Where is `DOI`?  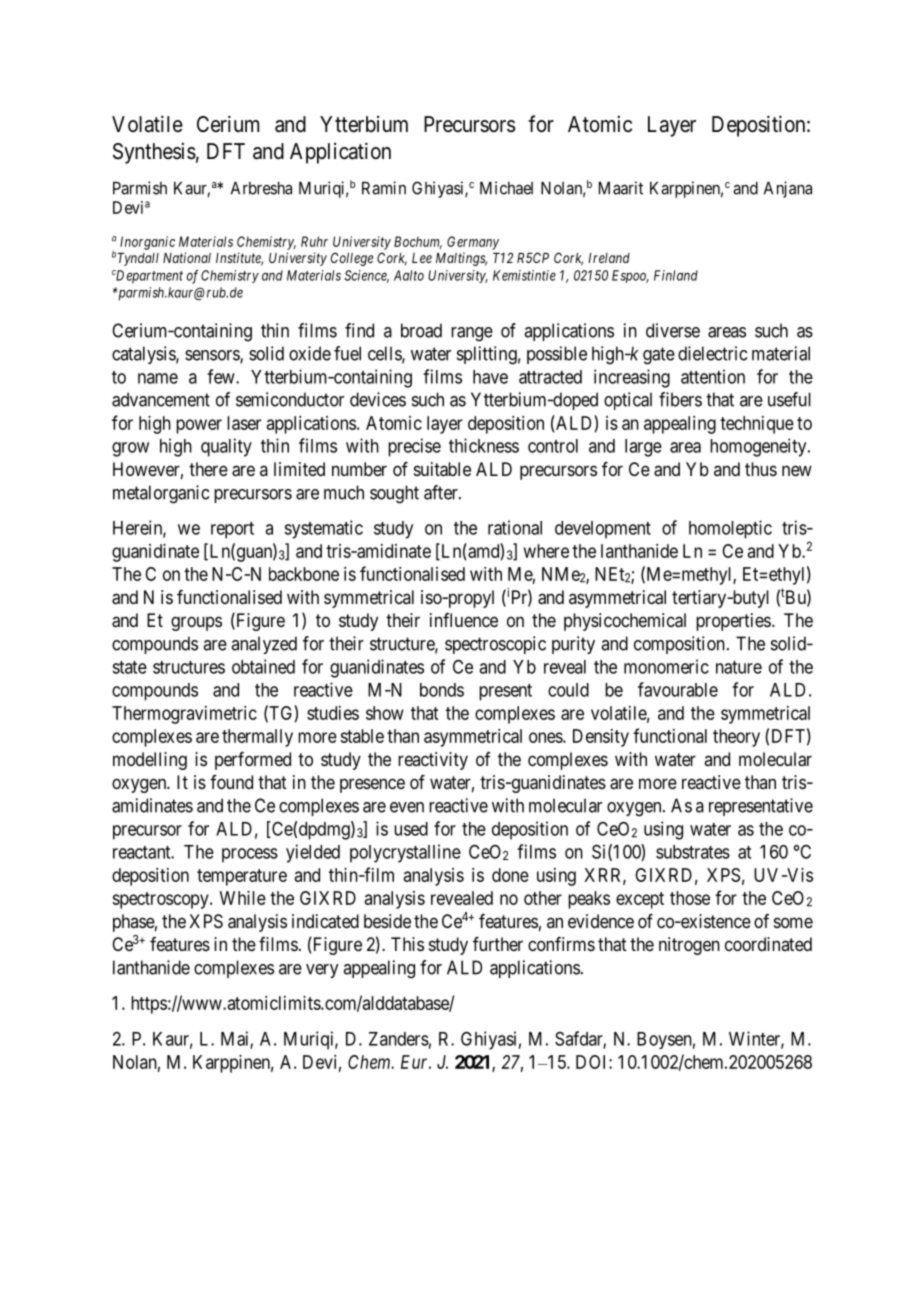
DOI is located at coordinates (593, 1062).
